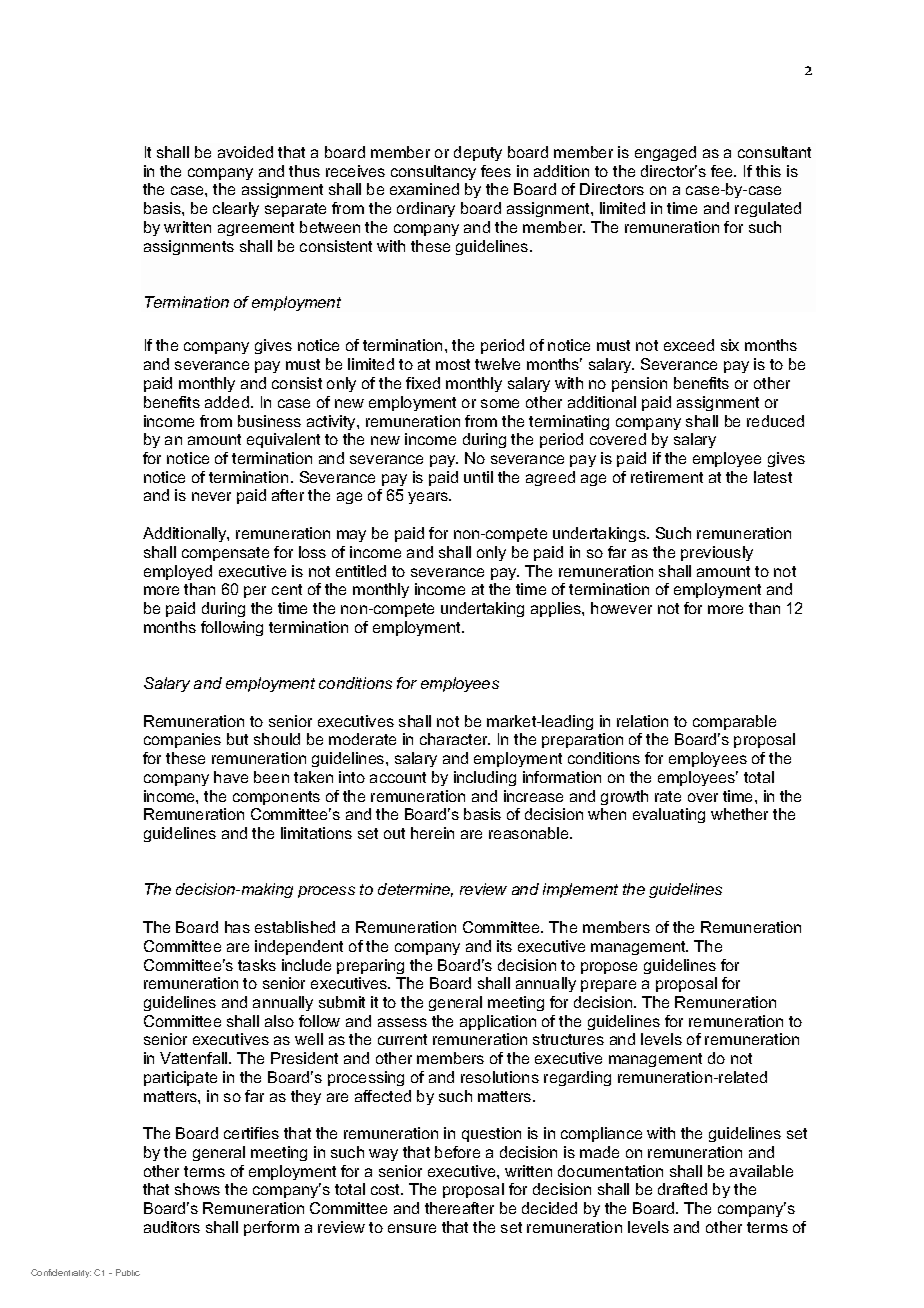  I want to click on retirement, so click(667, 477).
